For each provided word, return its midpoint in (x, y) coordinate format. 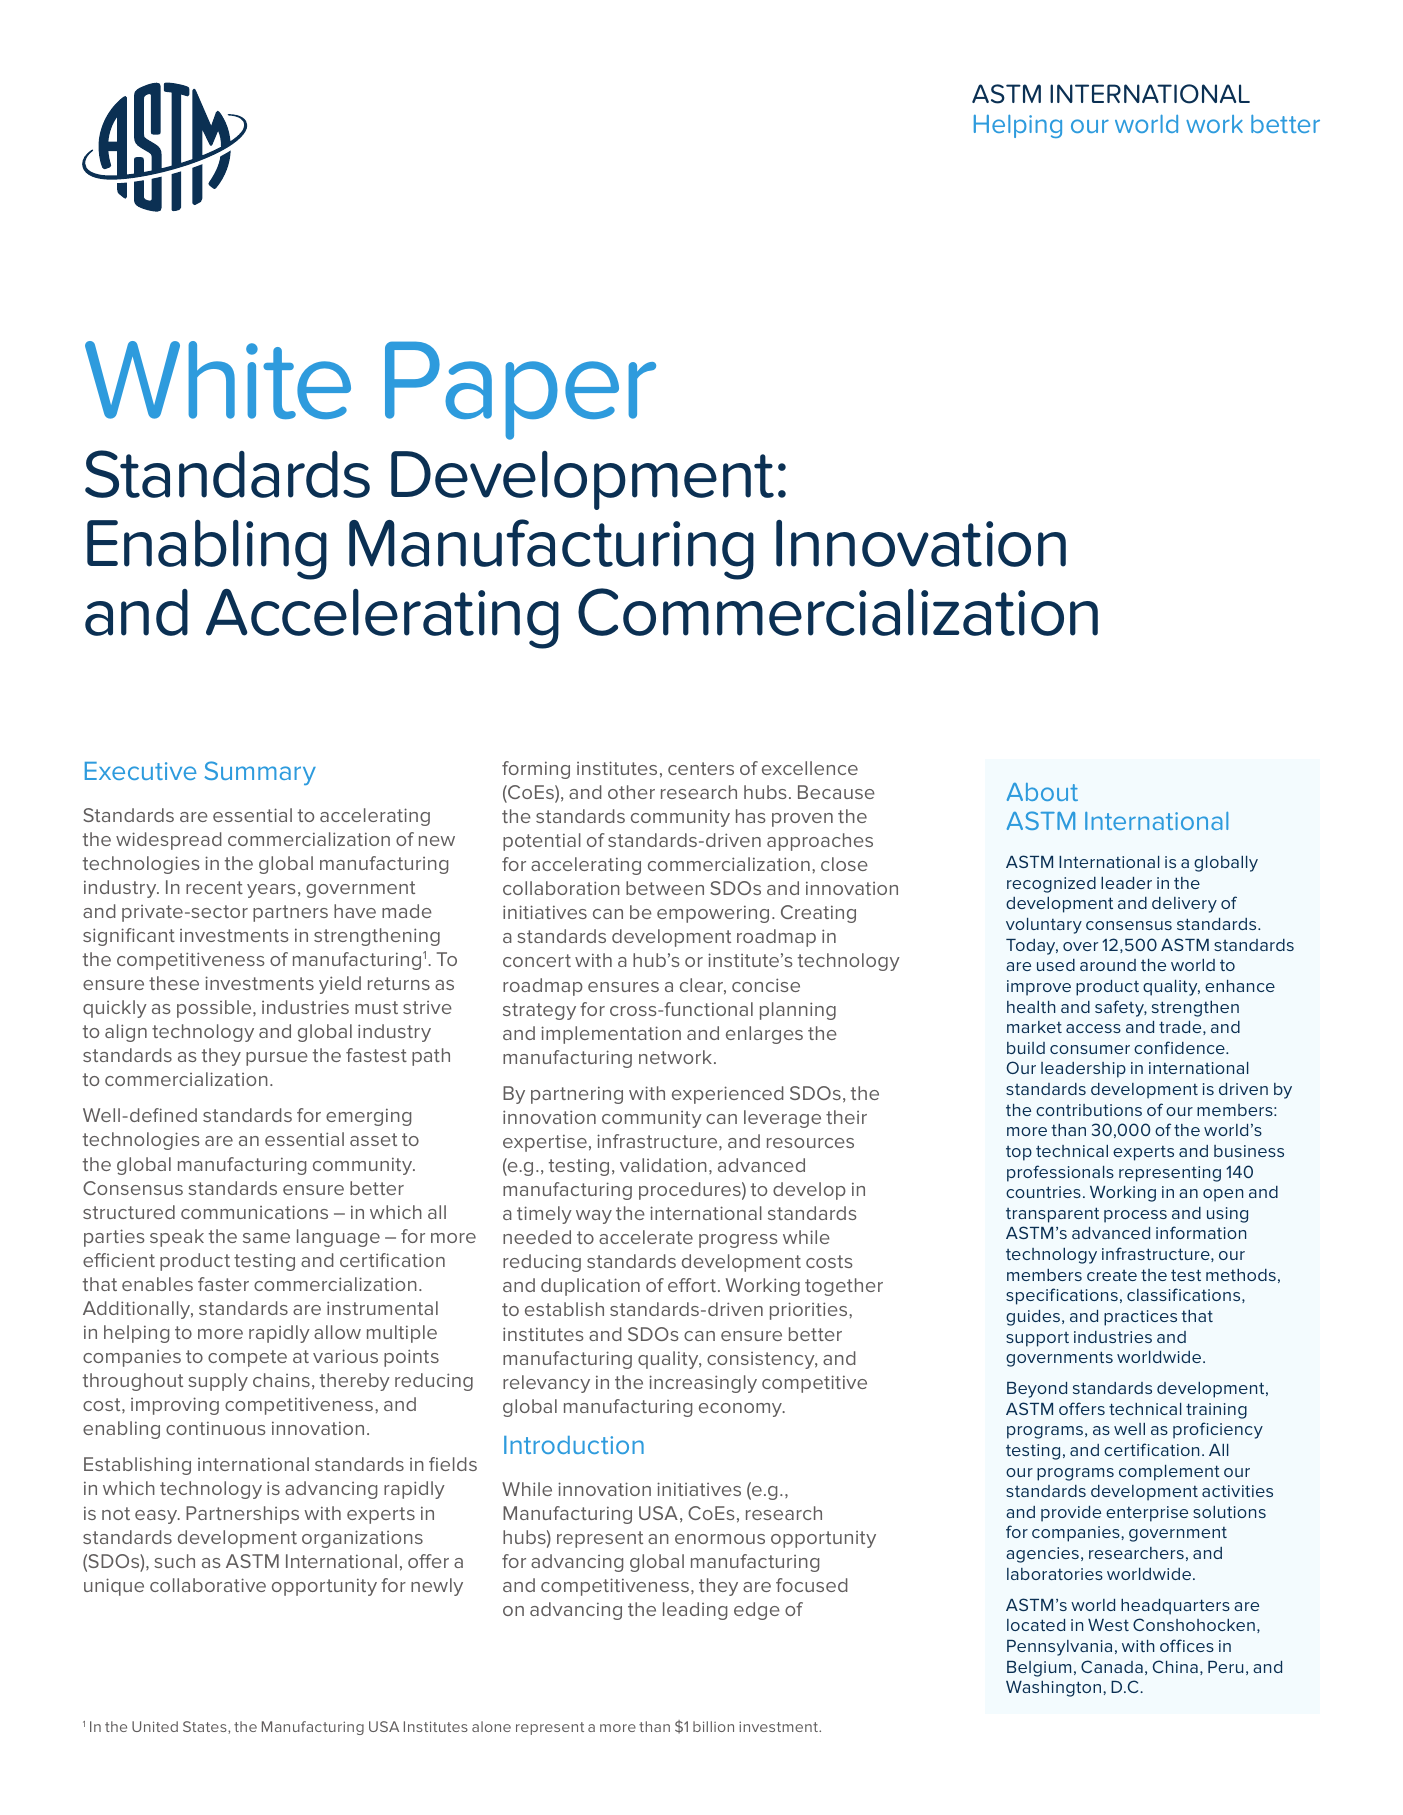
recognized (1051, 885)
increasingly (703, 1384)
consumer (1090, 1049)
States (206, 1727)
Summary (260, 773)
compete (247, 1358)
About (1042, 792)
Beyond (1037, 1390)
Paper (520, 391)
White (218, 380)
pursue (277, 1059)
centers (701, 768)
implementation (611, 1035)
